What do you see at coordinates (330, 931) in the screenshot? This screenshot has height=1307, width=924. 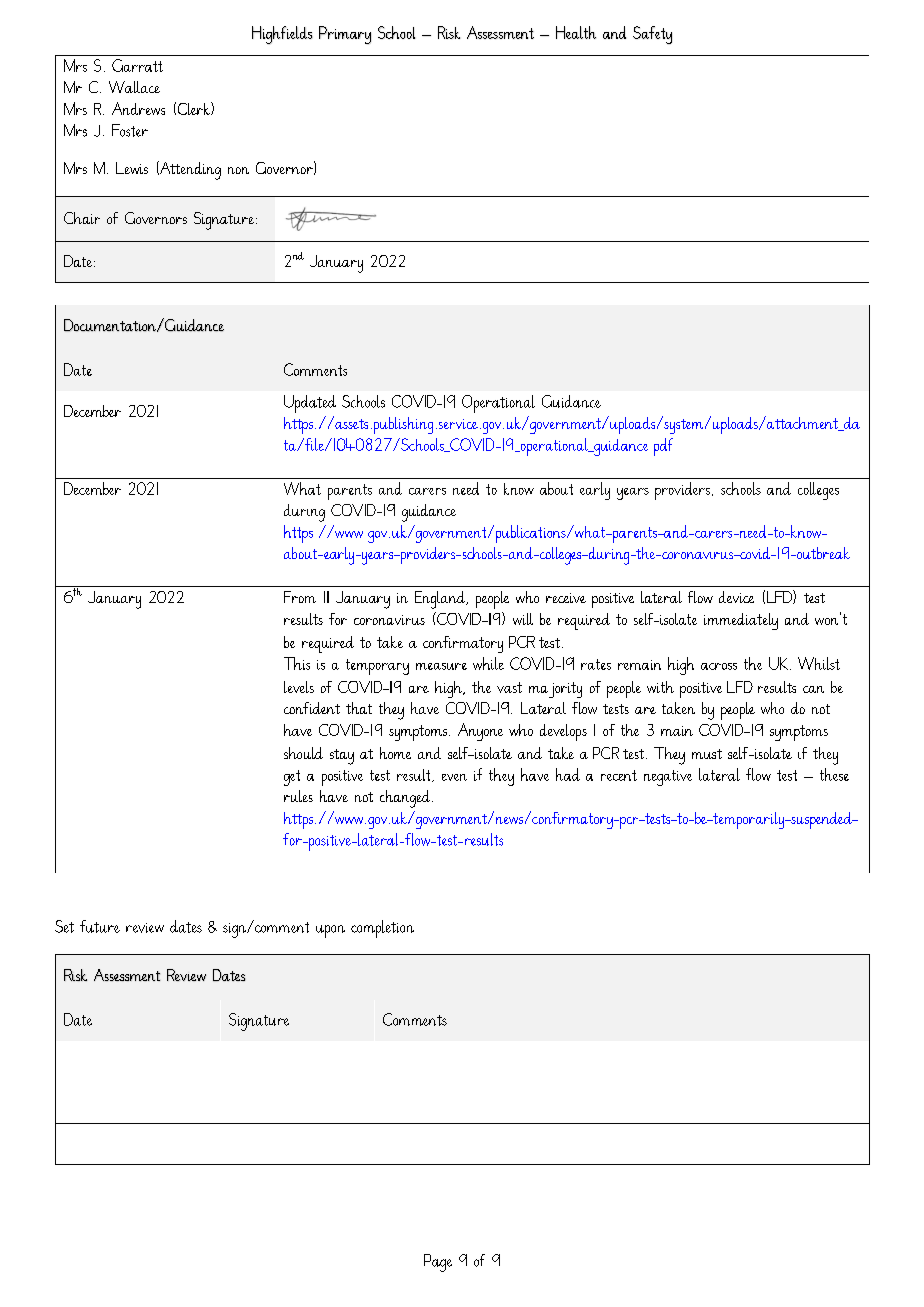 I see `upon` at bounding box center [330, 931].
